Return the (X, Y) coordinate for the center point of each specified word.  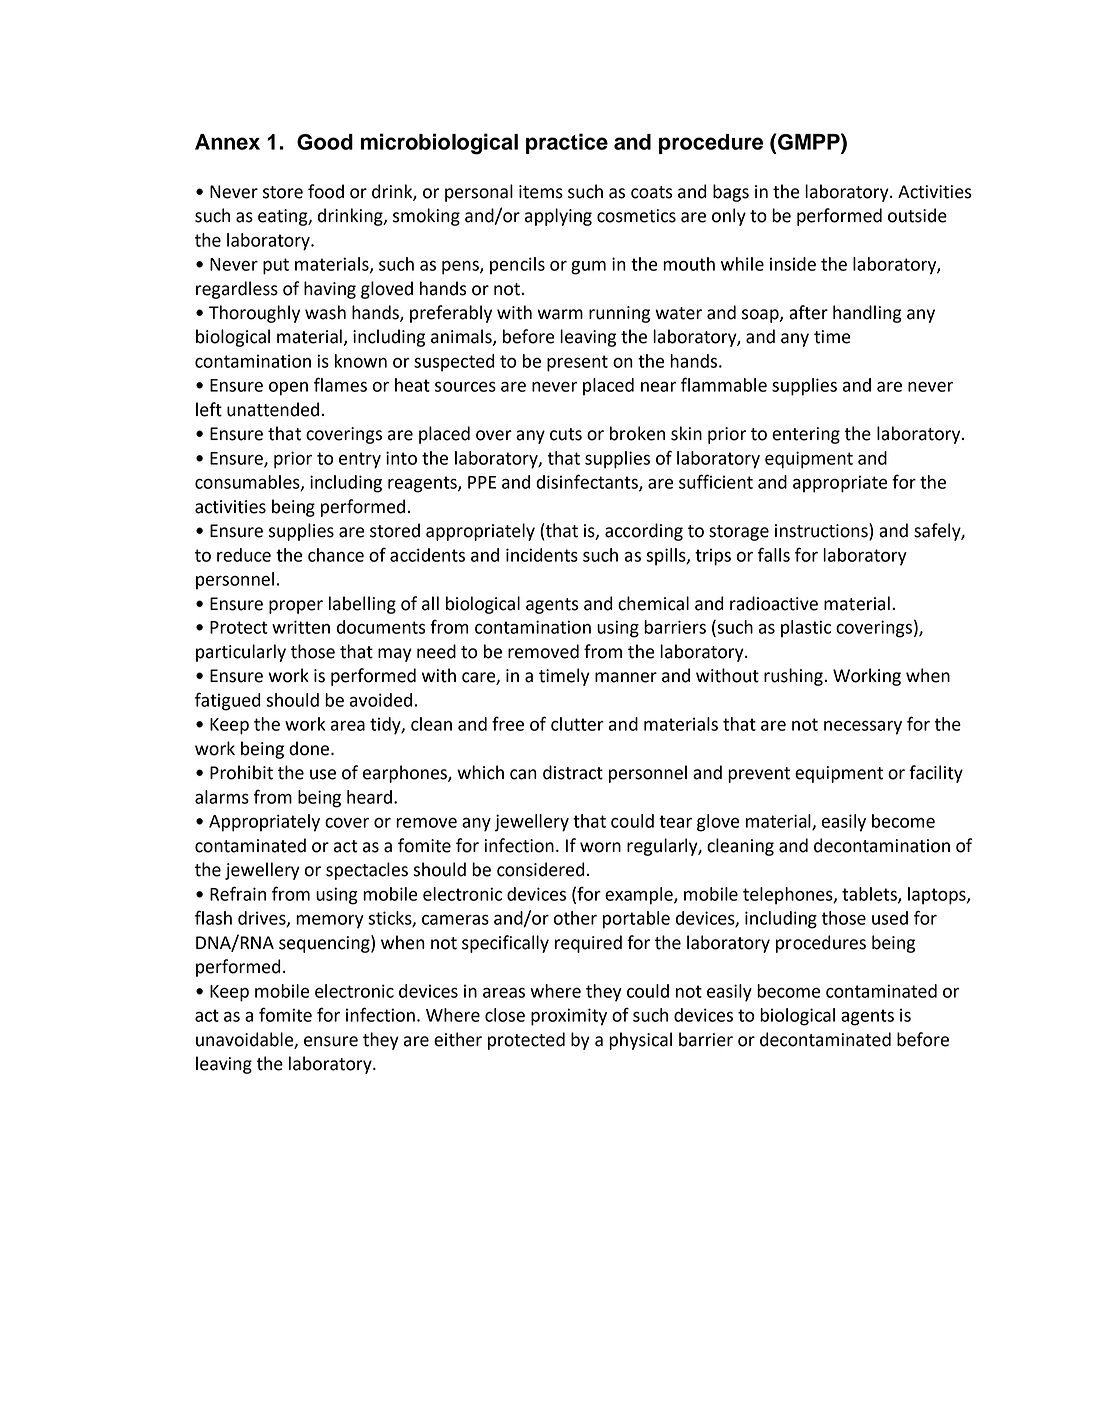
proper (296, 607)
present (577, 363)
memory (330, 921)
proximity (569, 1017)
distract (573, 772)
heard (369, 797)
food (326, 191)
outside (917, 215)
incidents (542, 555)
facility (936, 774)
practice (567, 143)
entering (806, 435)
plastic (806, 629)
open (288, 389)
